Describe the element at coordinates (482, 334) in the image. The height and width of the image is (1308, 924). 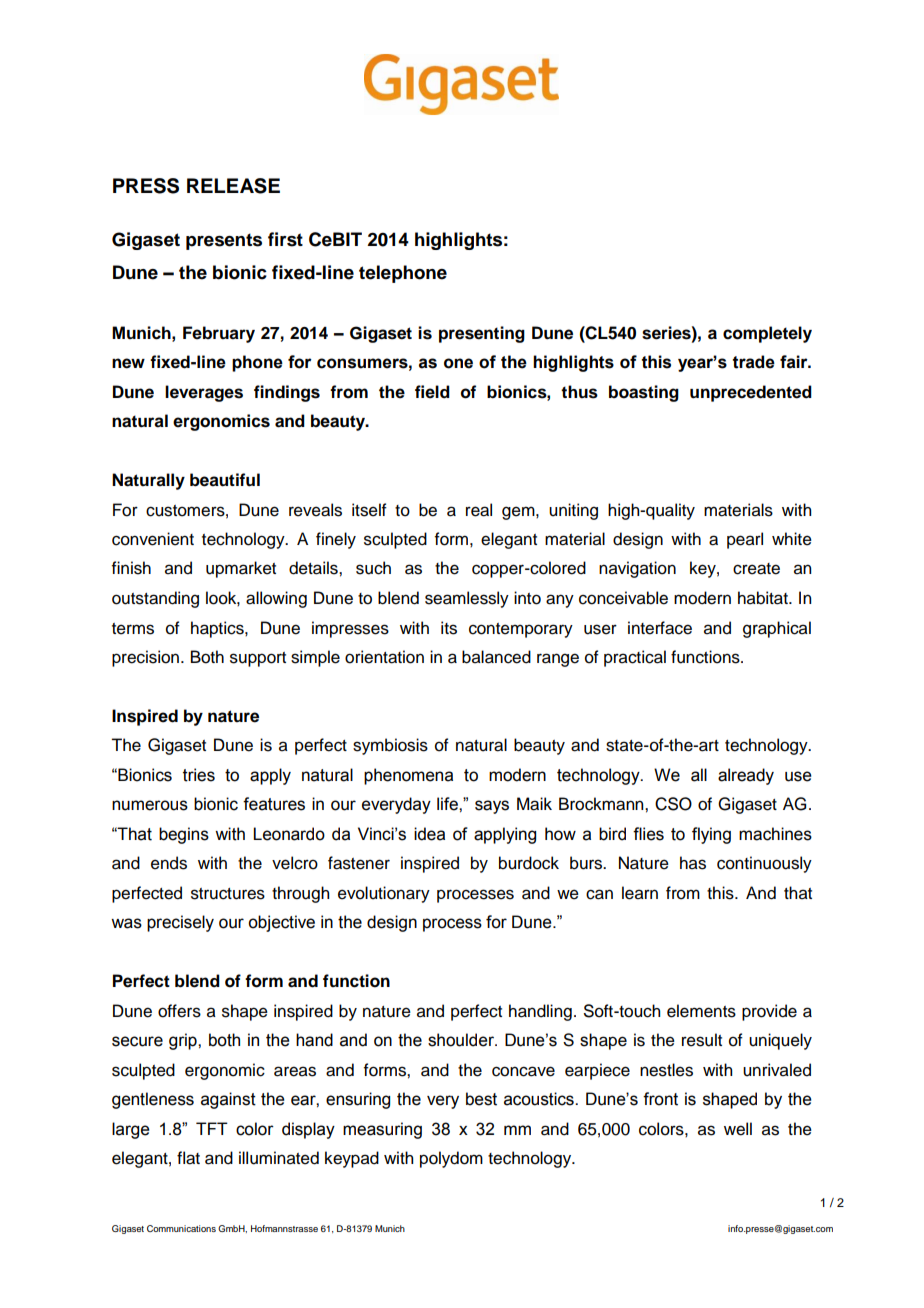
I see `presenting` at that location.
